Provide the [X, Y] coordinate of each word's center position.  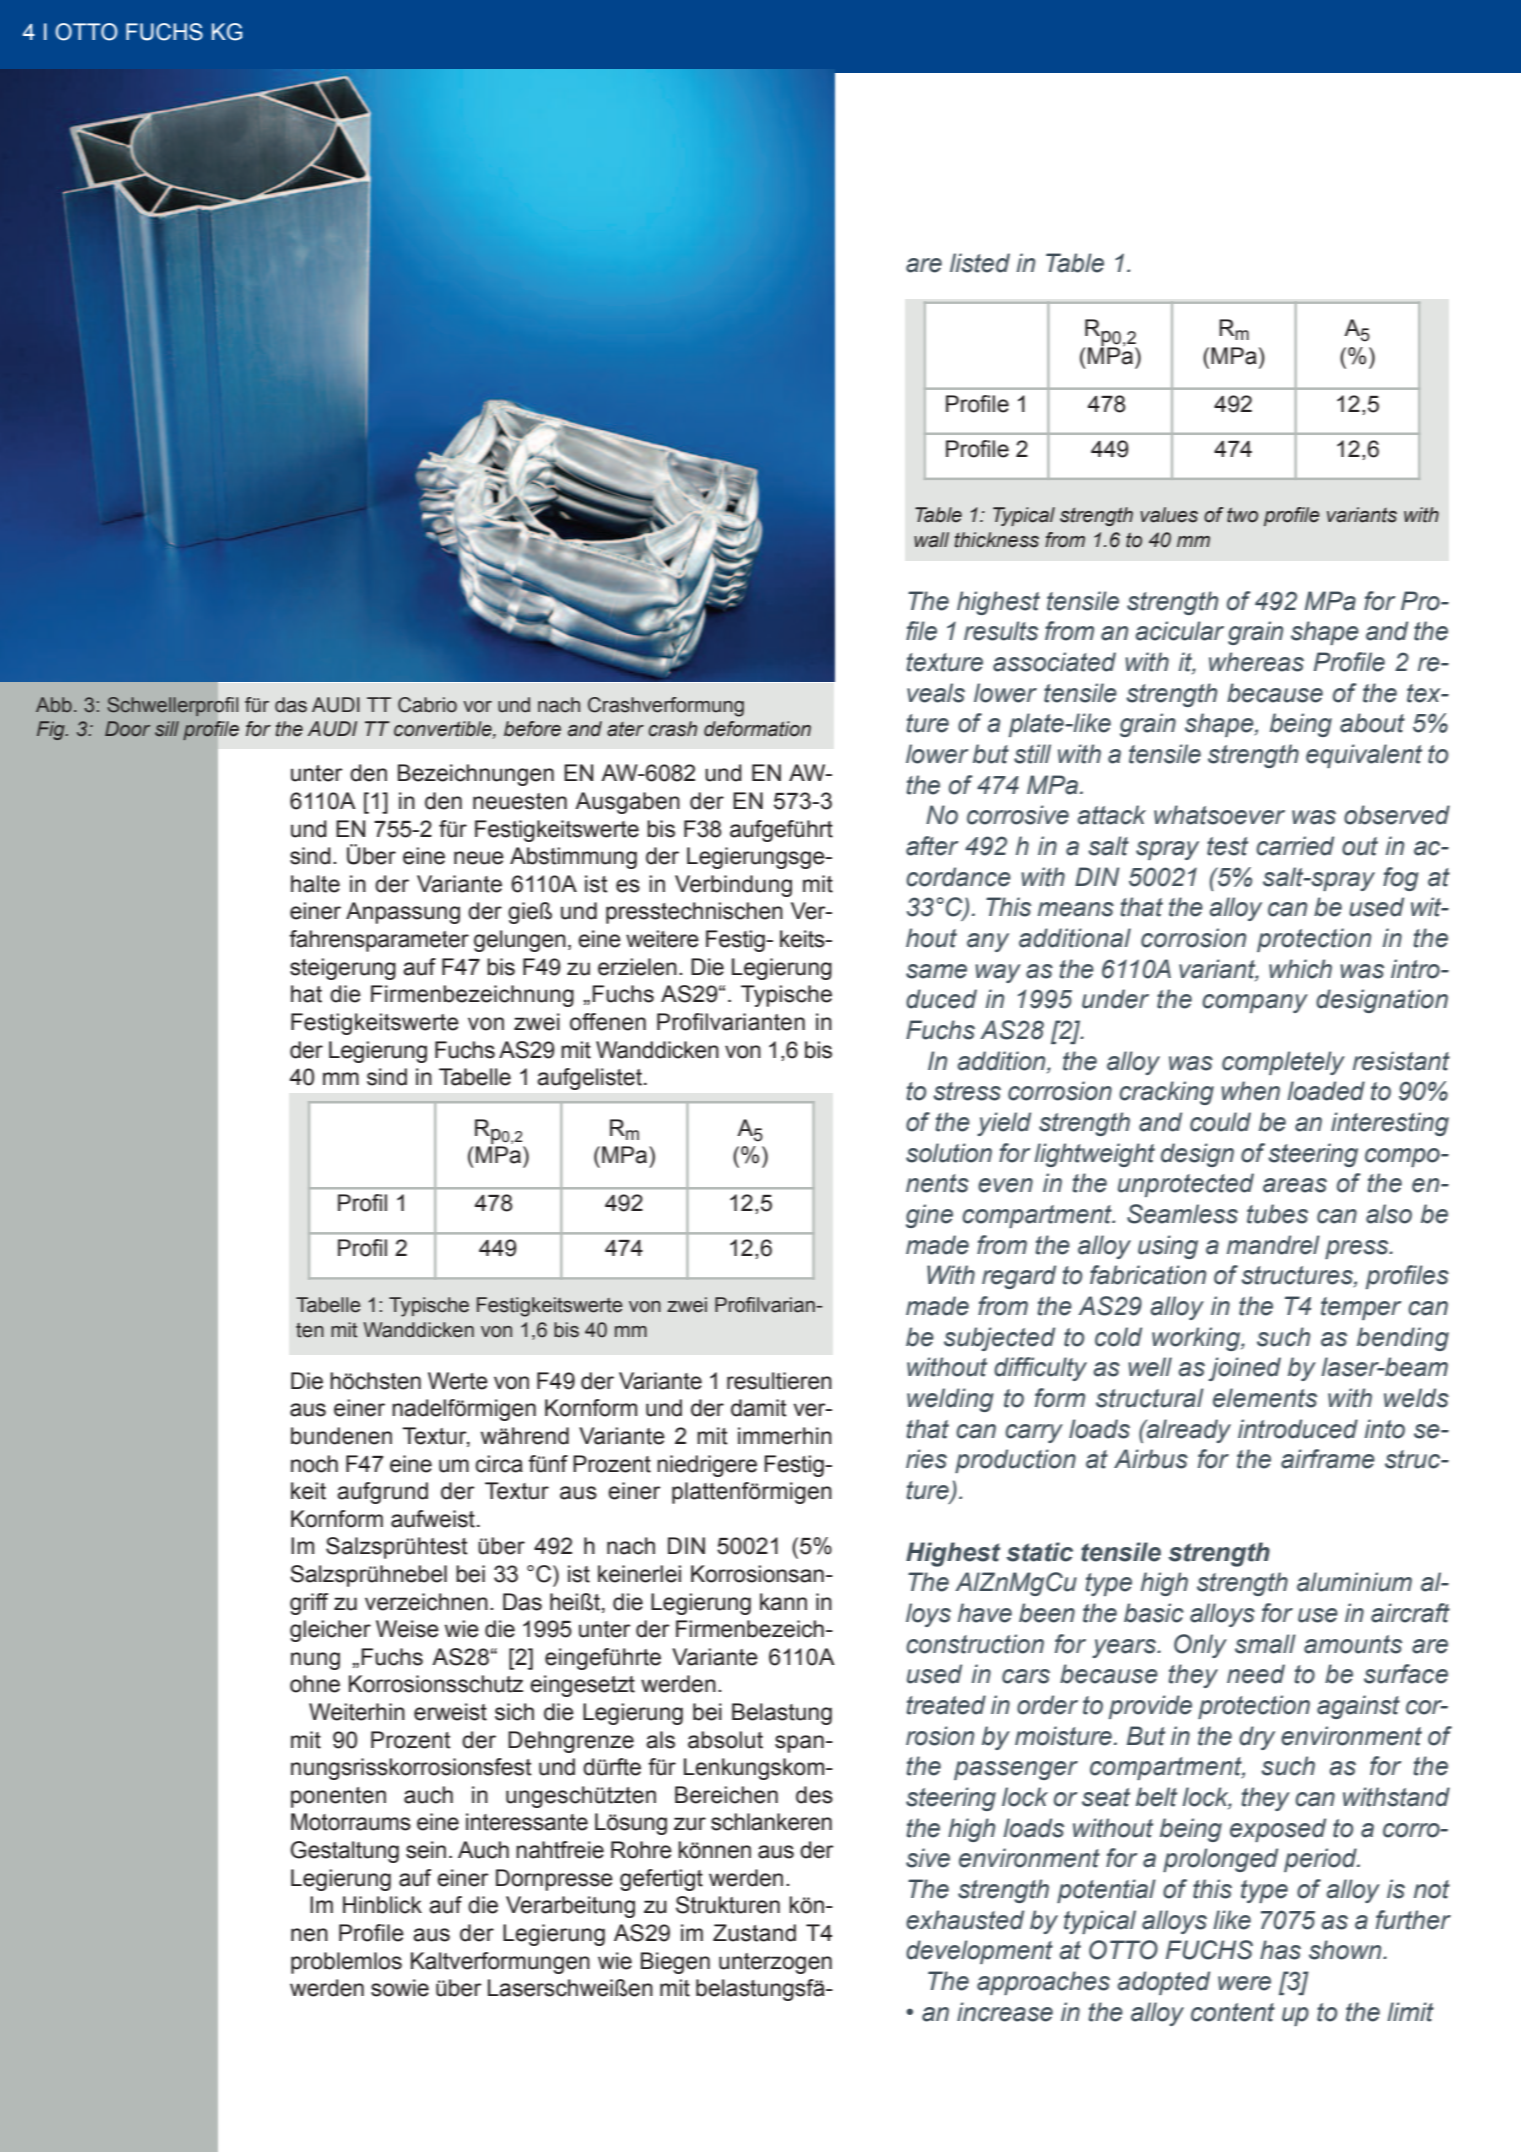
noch [314, 1464]
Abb [54, 704]
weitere [662, 939]
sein [426, 1850]
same [936, 971]
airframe [1328, 1459]
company [1255, 1003]
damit [759, 1408]
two [1242, 515]
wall [931, 540]
